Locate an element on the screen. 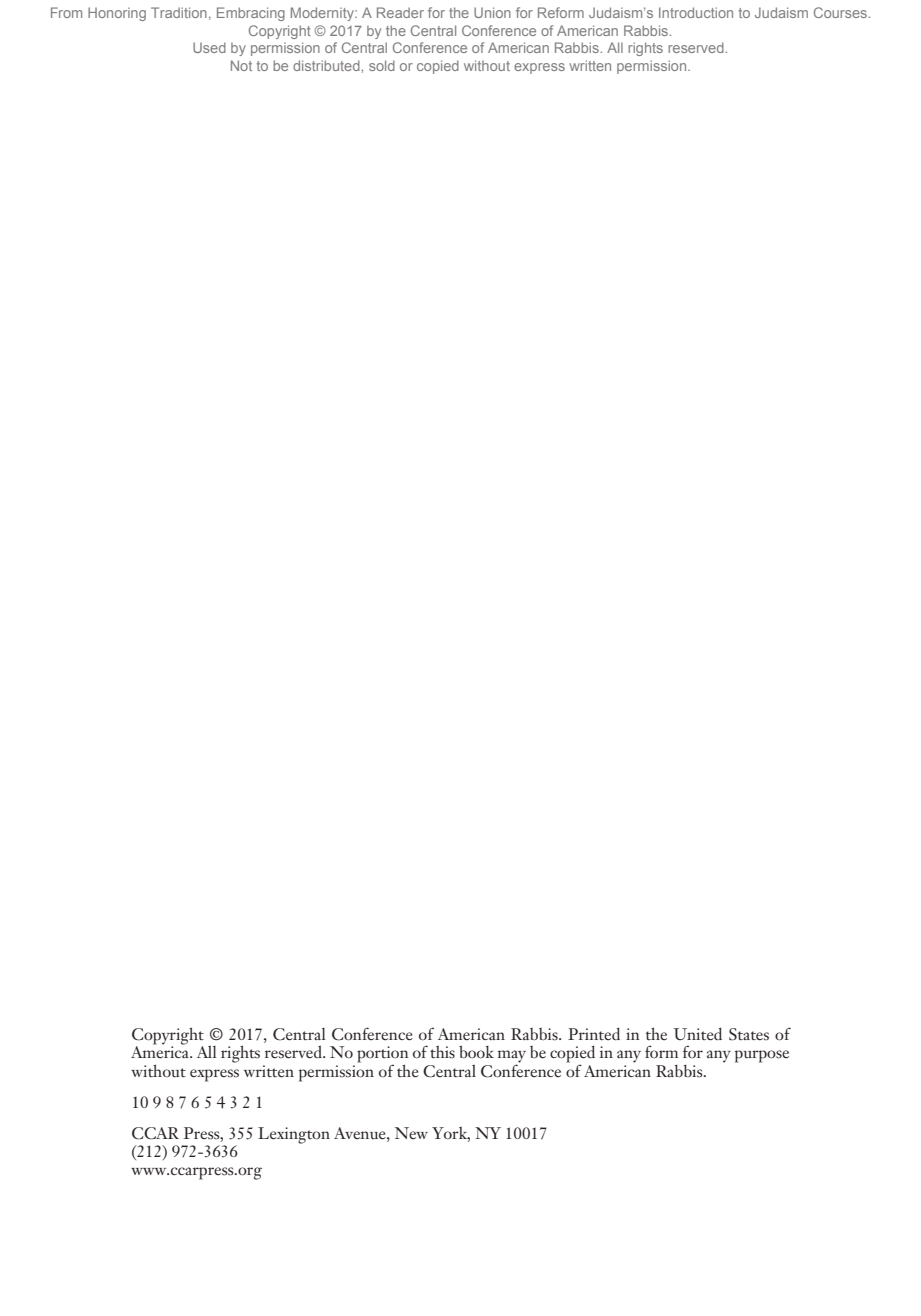 The image size is (921, 1316). Lexington is located at coordinates (294, 1135).
